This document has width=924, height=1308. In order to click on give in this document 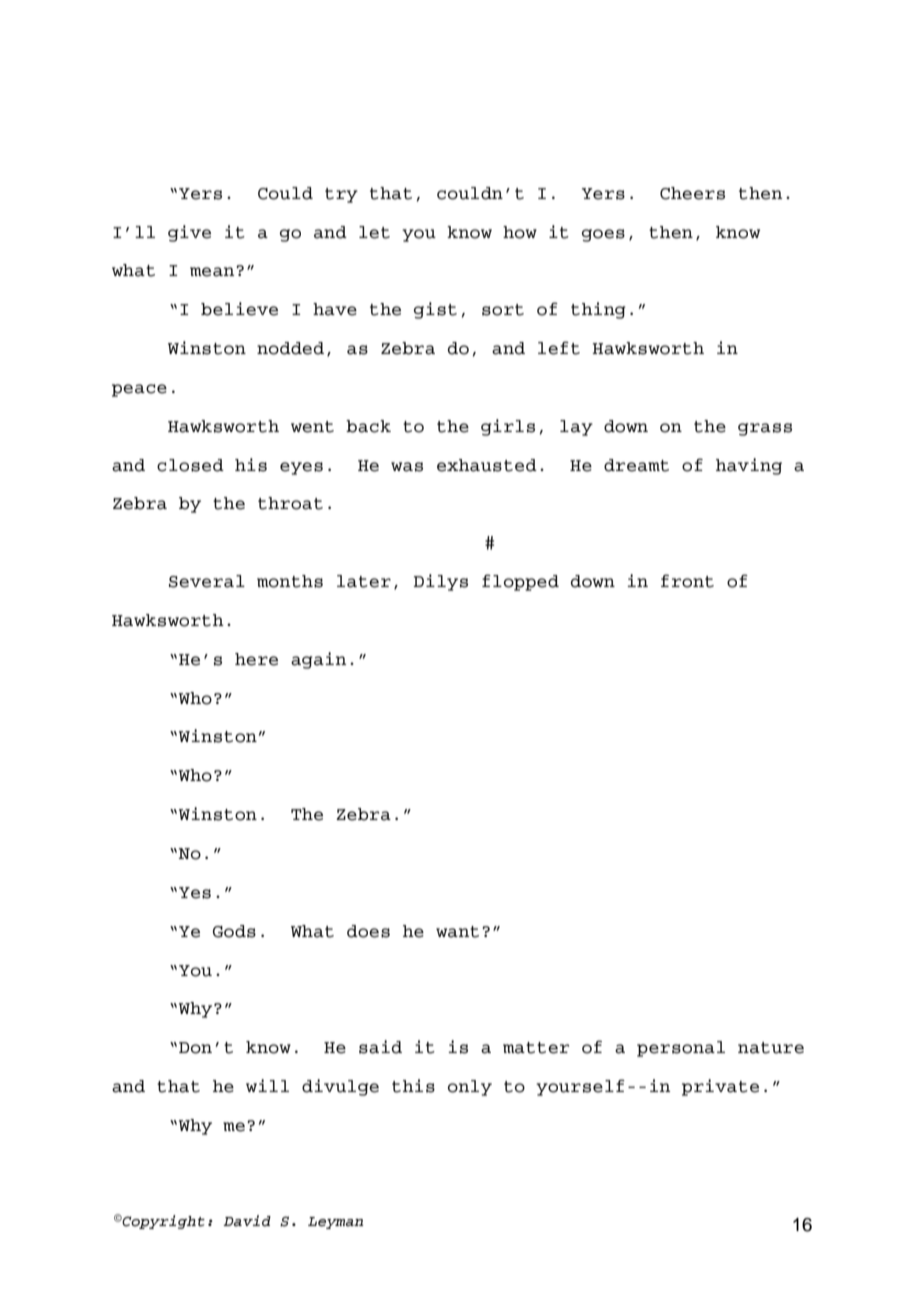, I will do `click(189, 233)`.
